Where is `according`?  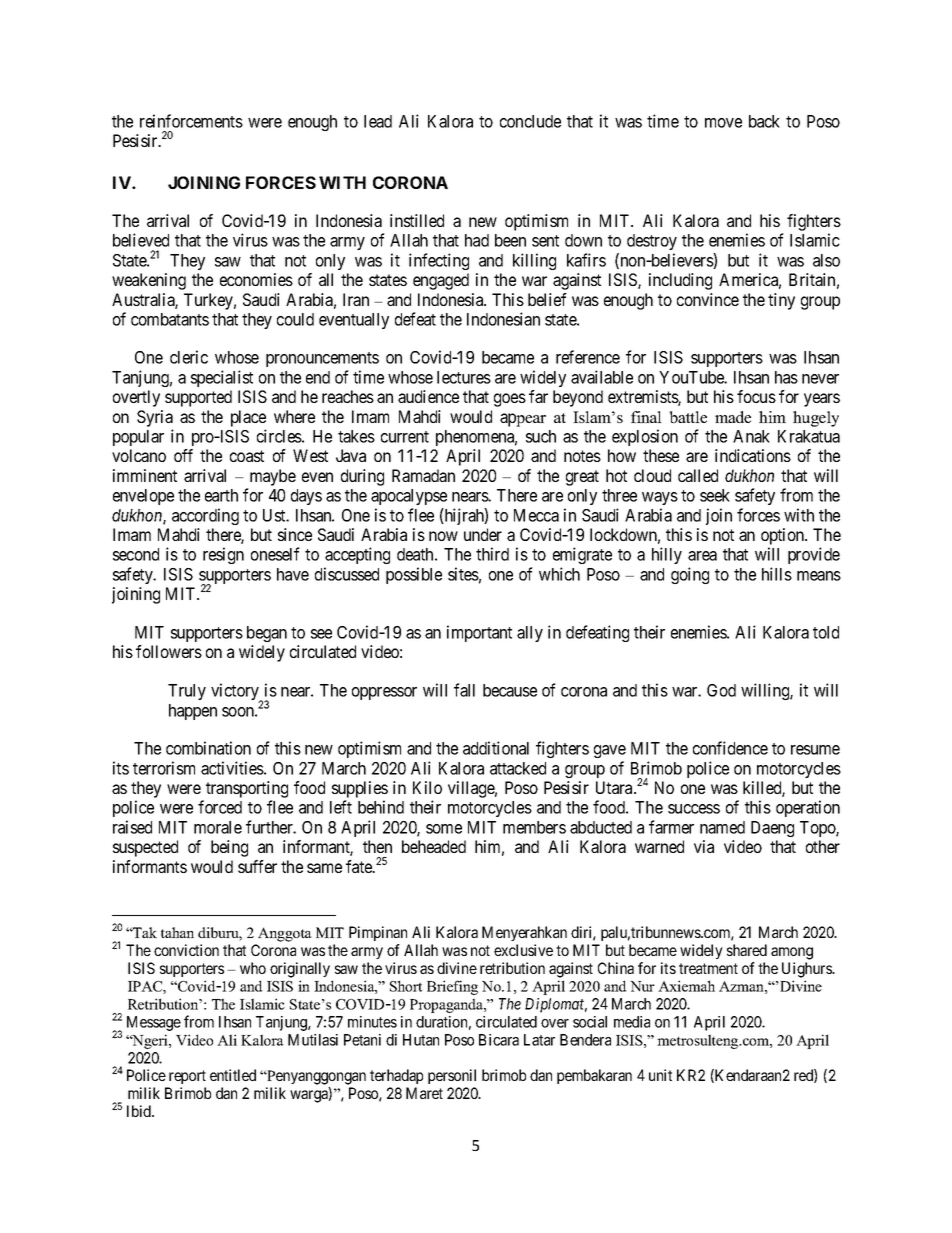 according is located at coordinates (205, 516).
